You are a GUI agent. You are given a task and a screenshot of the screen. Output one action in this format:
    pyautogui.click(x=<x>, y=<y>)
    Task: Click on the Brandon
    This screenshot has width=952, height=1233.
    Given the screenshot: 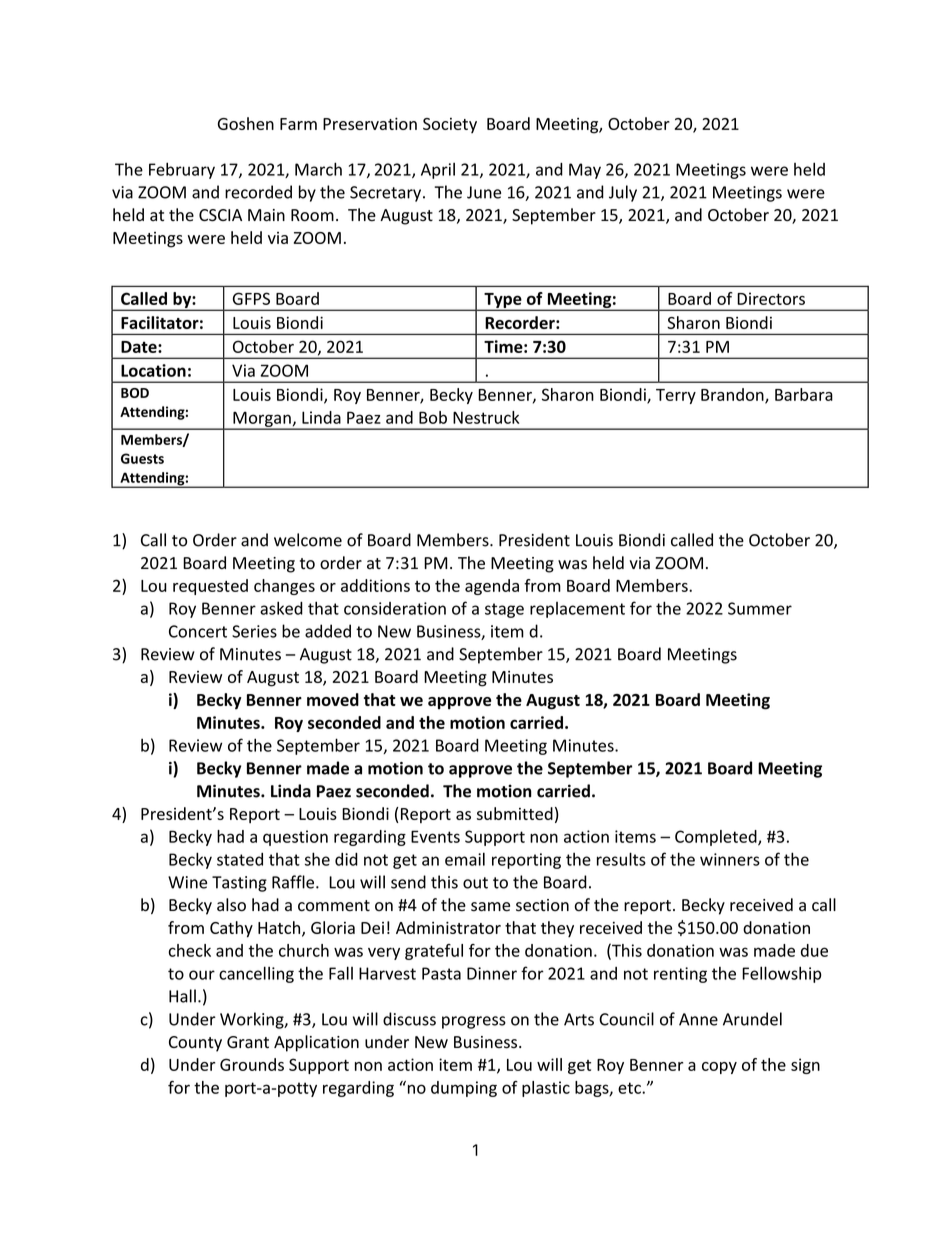 What is the action you would take?
    pyautogui.click(x=733, y=395)
